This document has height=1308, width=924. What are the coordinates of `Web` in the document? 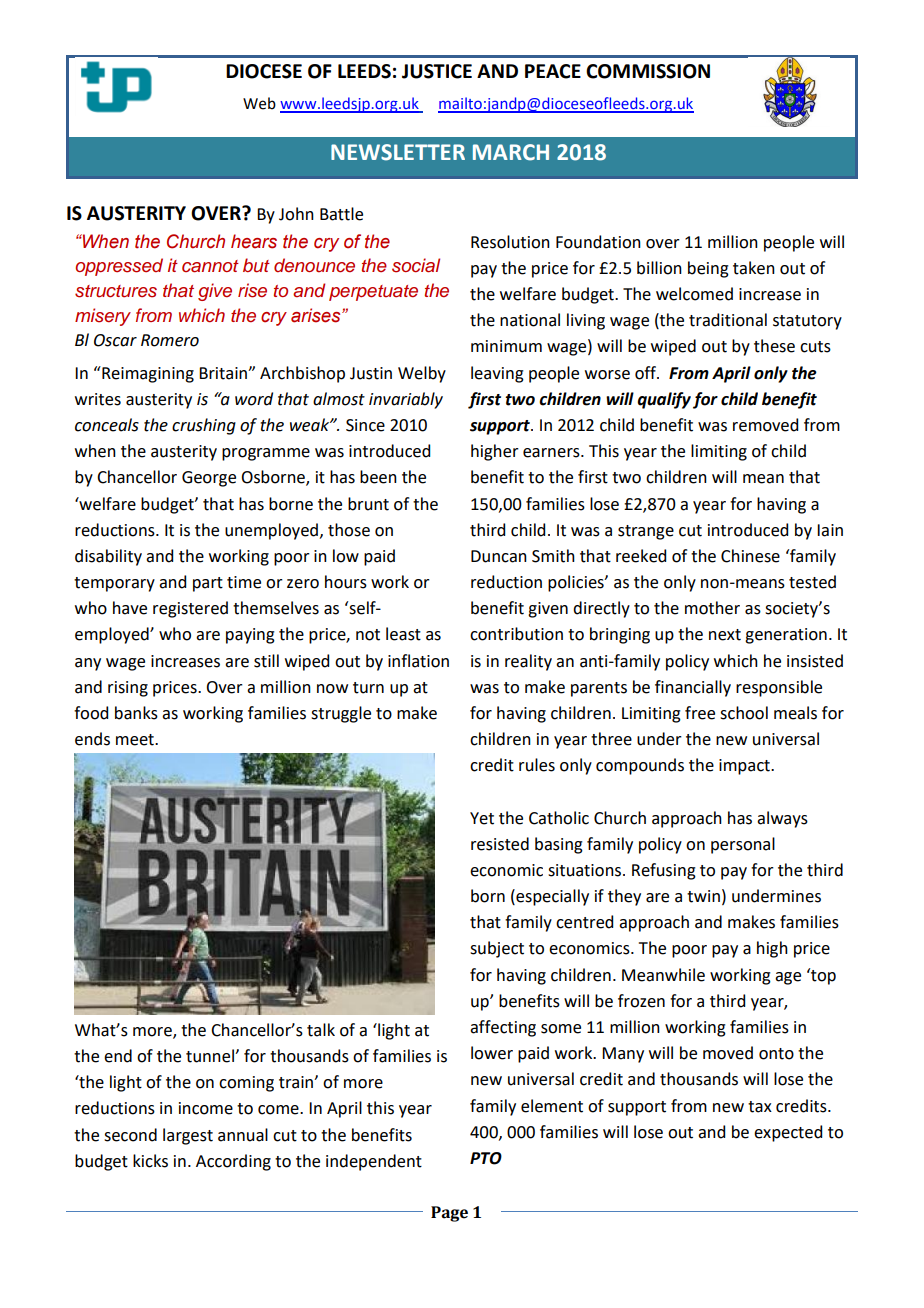 It's located at (259, 103).
